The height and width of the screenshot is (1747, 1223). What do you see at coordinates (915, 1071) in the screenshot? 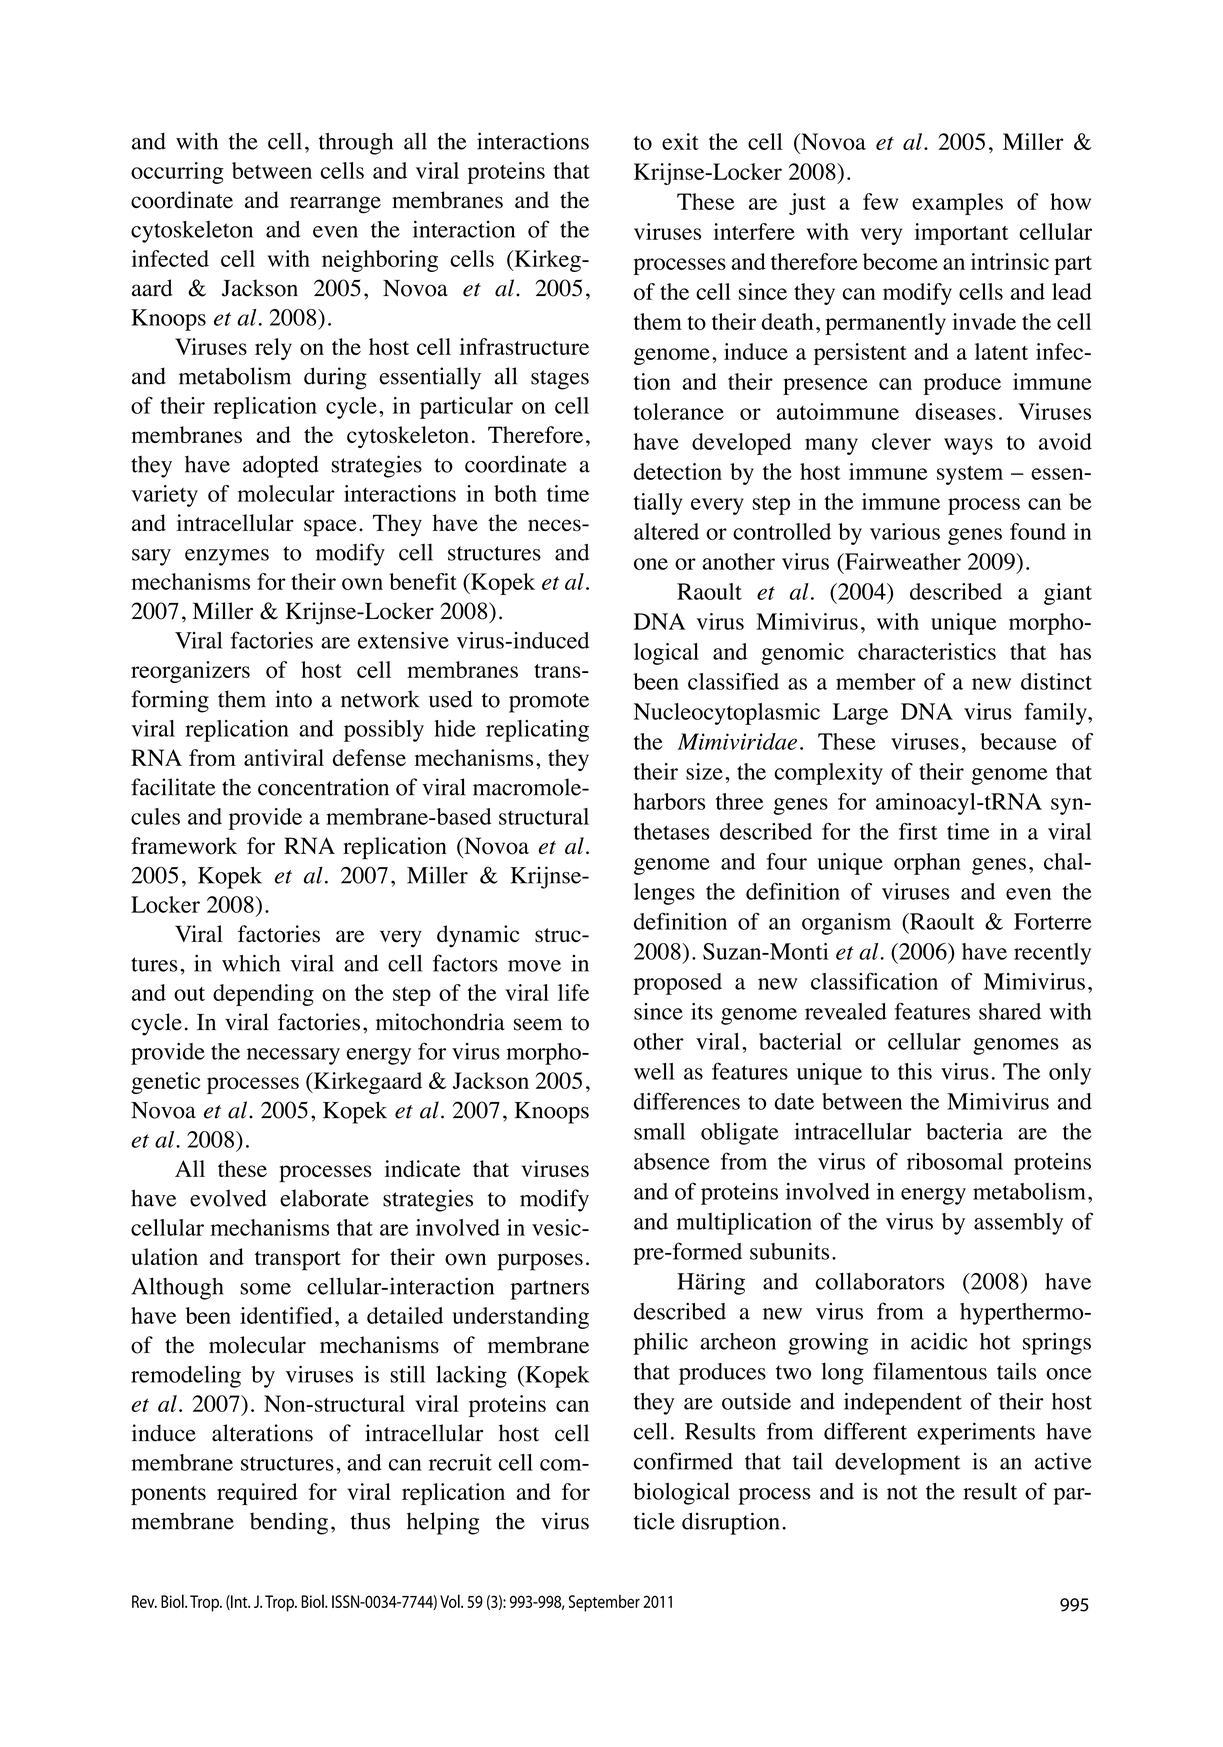
I see `this` at bounding box center [915, 1071].
